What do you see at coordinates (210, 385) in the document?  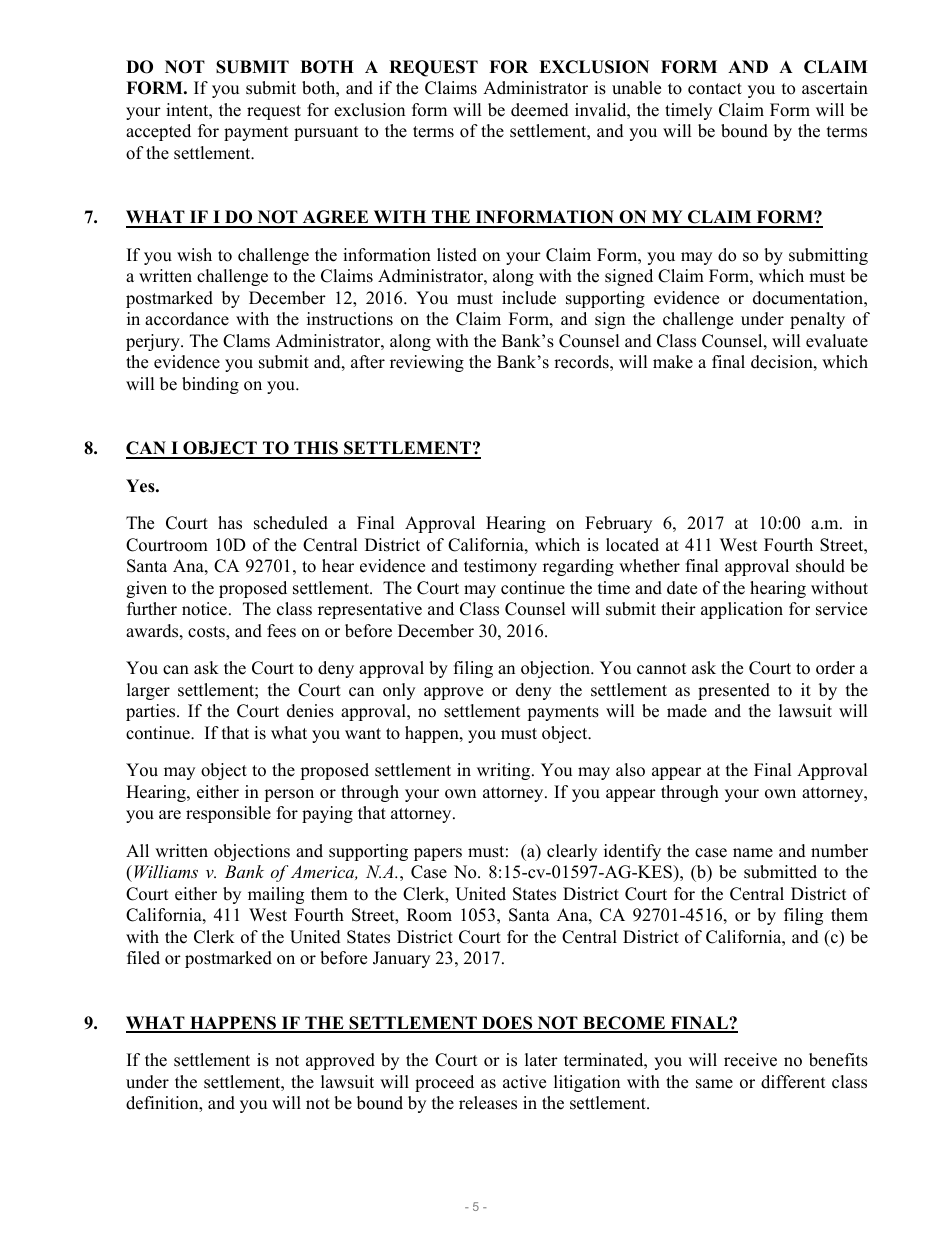 I see `binding` at bounding box center [210, 385].
